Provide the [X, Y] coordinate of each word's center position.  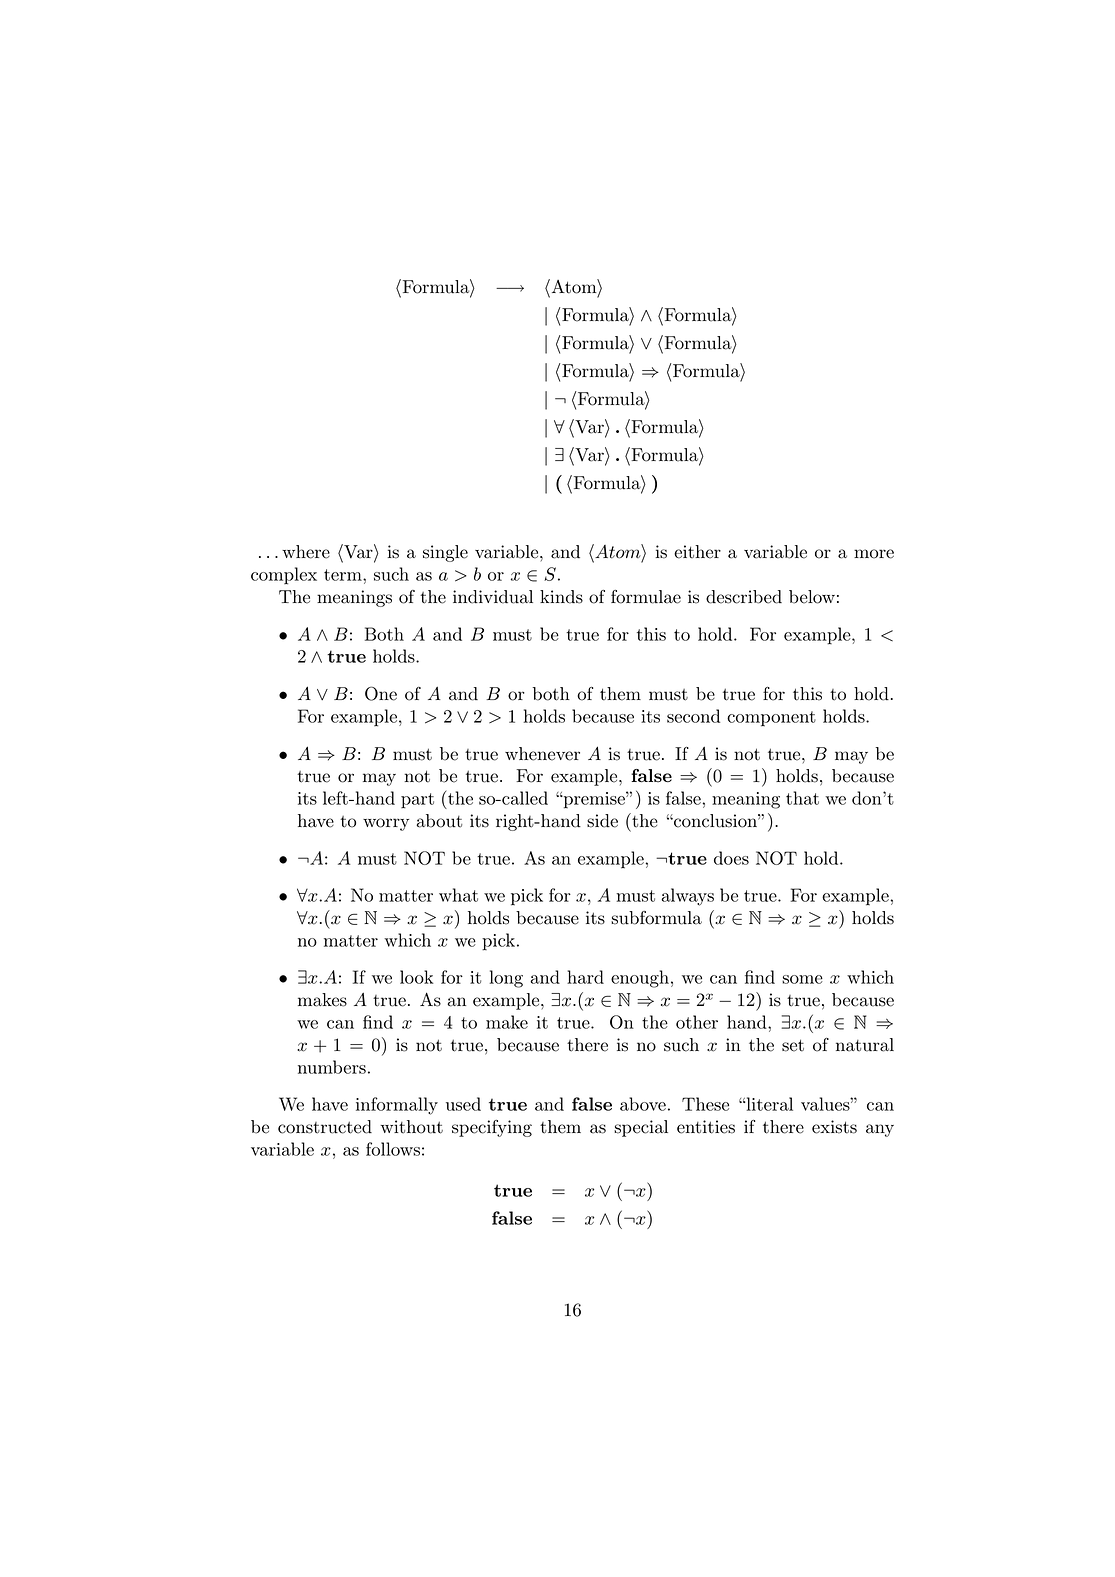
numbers [332, 1067]
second [693, 716]
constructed [325, 1127]
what [458, 895]
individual [493, 597]
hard [585, 977]
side [602, 821]
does [731, 858]
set [793, 1045]
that [802, 798]
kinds [561, 597]
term [344, 575]
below [812, 597]
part [417, 801]
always [687, 897]
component [771, 719]
